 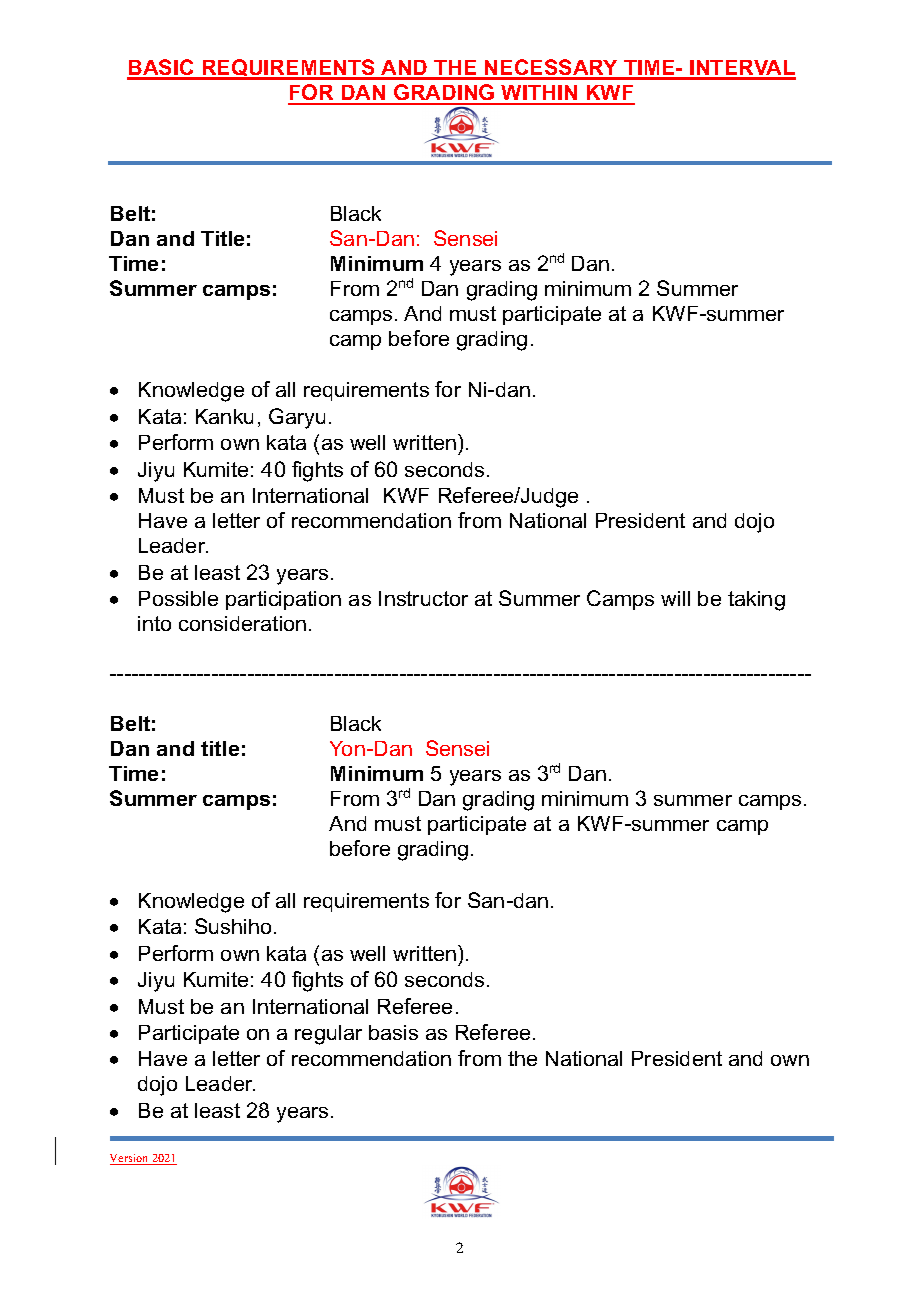 I want to click on basis, so click(x=393, y=1032).
